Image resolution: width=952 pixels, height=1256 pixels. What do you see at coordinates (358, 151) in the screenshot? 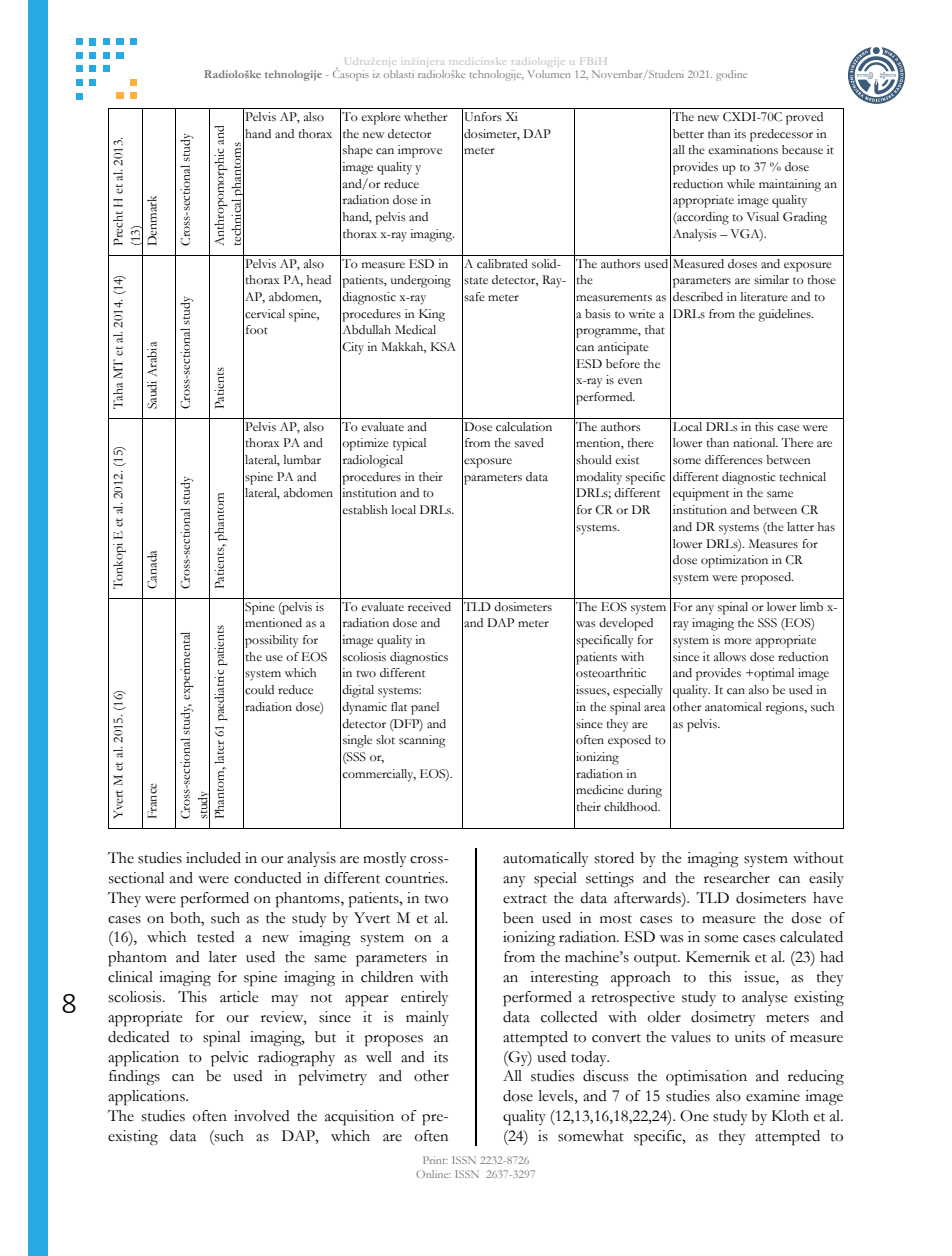
I see `shape` at bounding box center [358, 151].
